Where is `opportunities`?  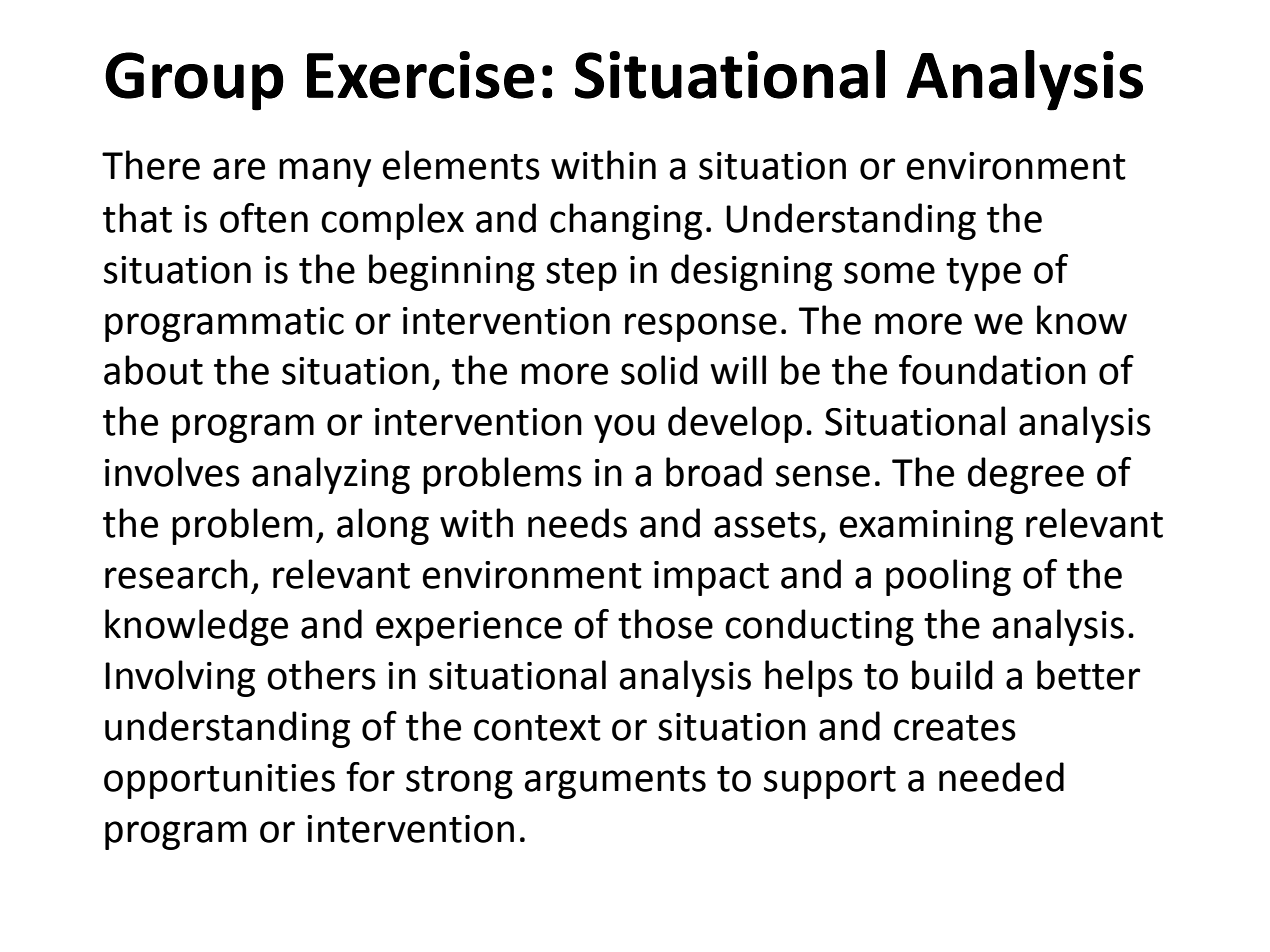
opportunities is located at coordinates (219, 781).
